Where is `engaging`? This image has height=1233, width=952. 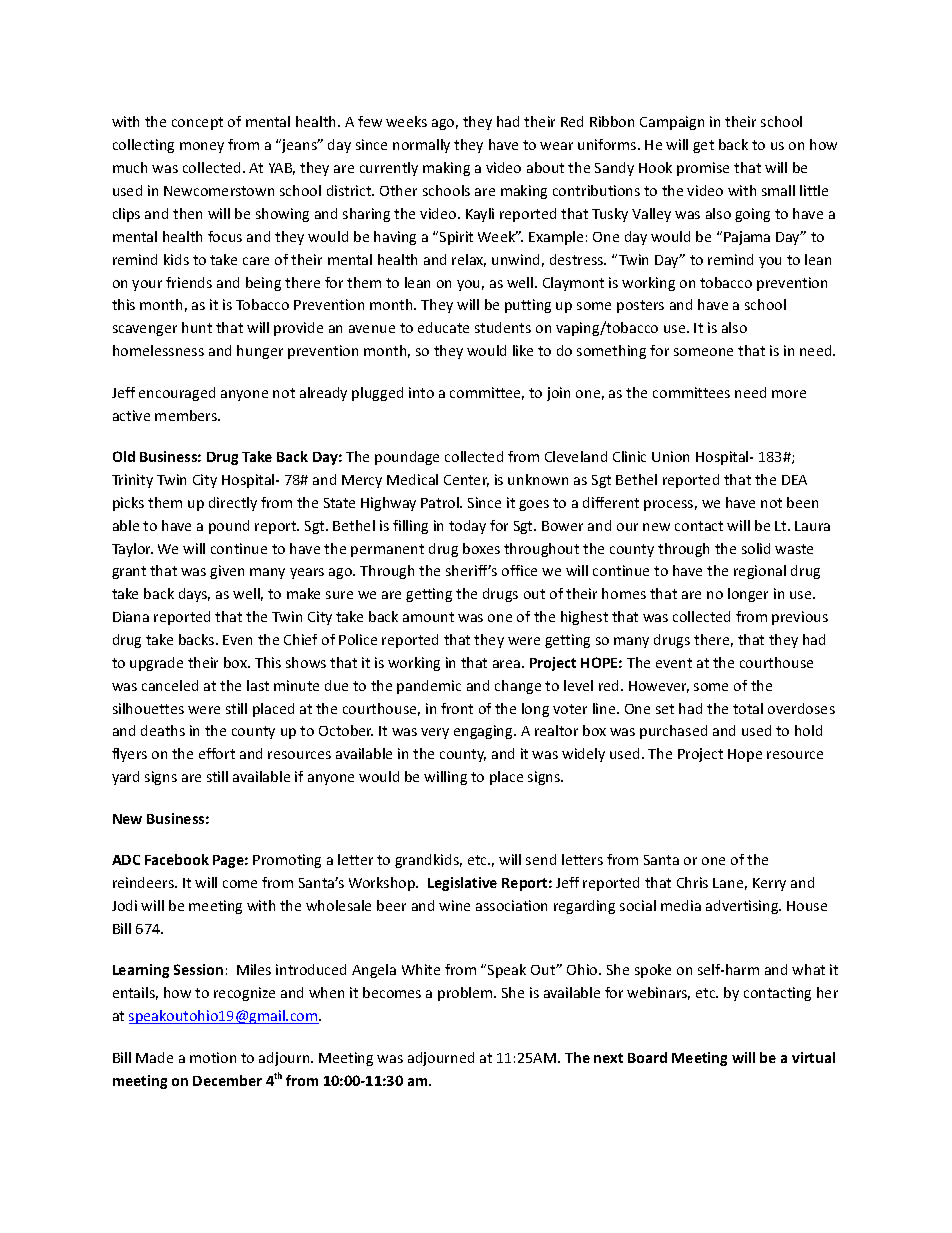
engaging is located at coordinates (484, 732).
